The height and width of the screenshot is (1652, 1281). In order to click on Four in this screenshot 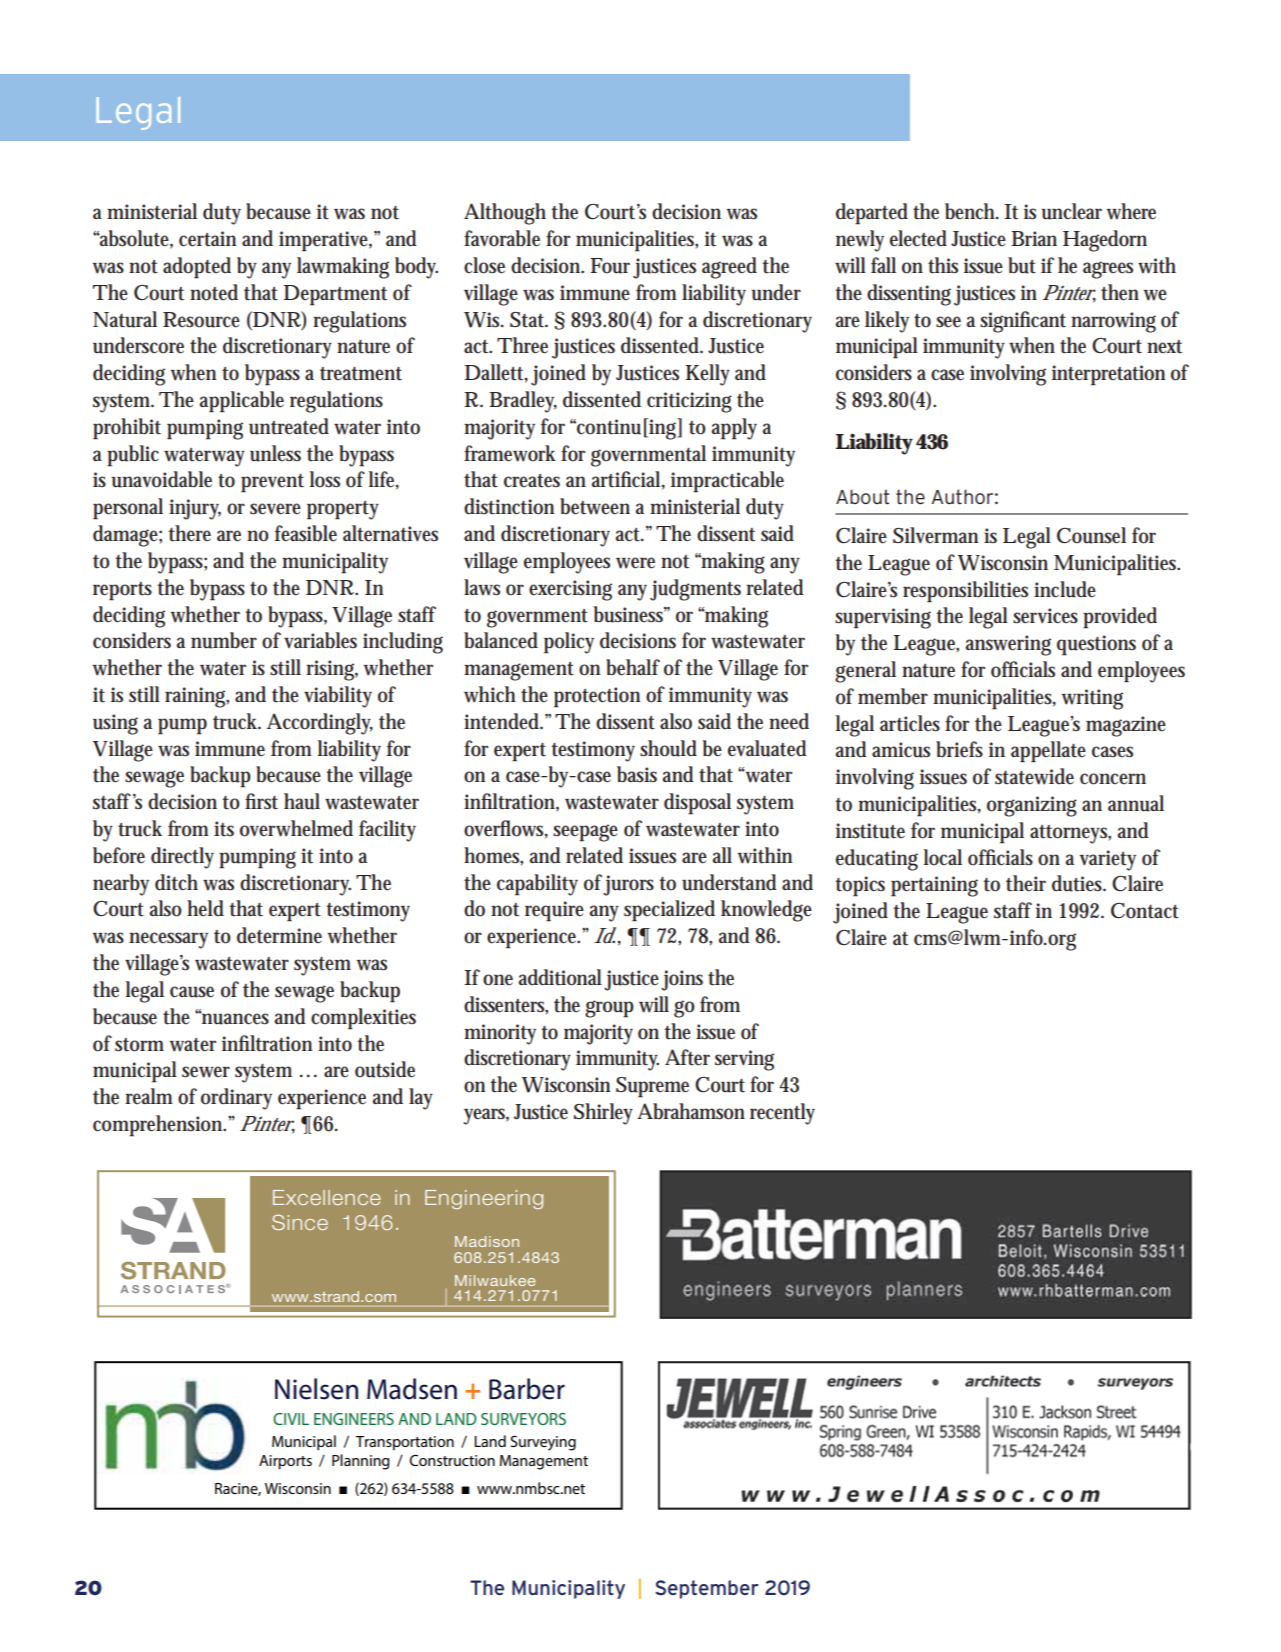, I will do `click(610, 266)`.
